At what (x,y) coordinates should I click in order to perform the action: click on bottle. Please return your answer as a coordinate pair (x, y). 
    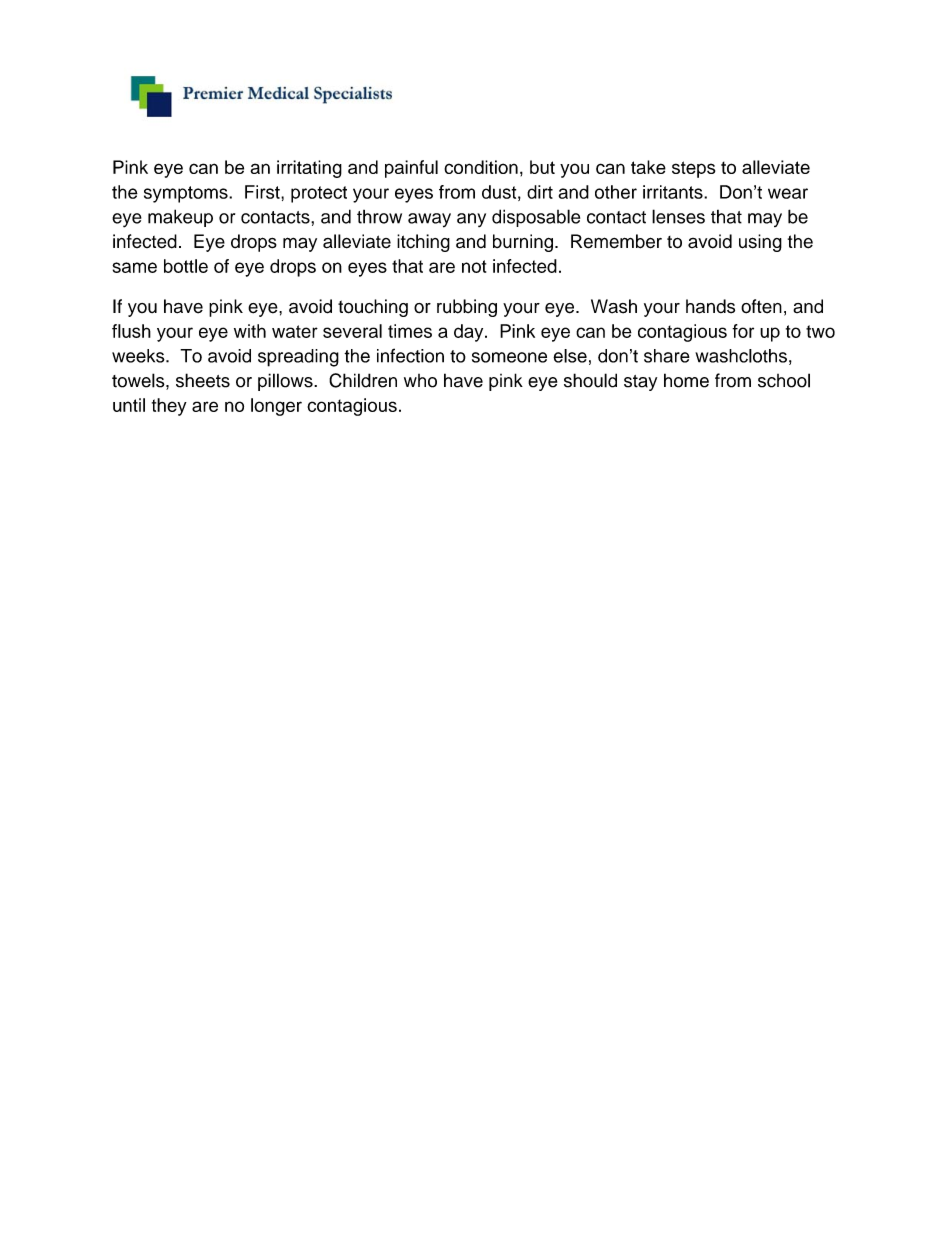
    Looking at the image, I should click on (186, 266).
